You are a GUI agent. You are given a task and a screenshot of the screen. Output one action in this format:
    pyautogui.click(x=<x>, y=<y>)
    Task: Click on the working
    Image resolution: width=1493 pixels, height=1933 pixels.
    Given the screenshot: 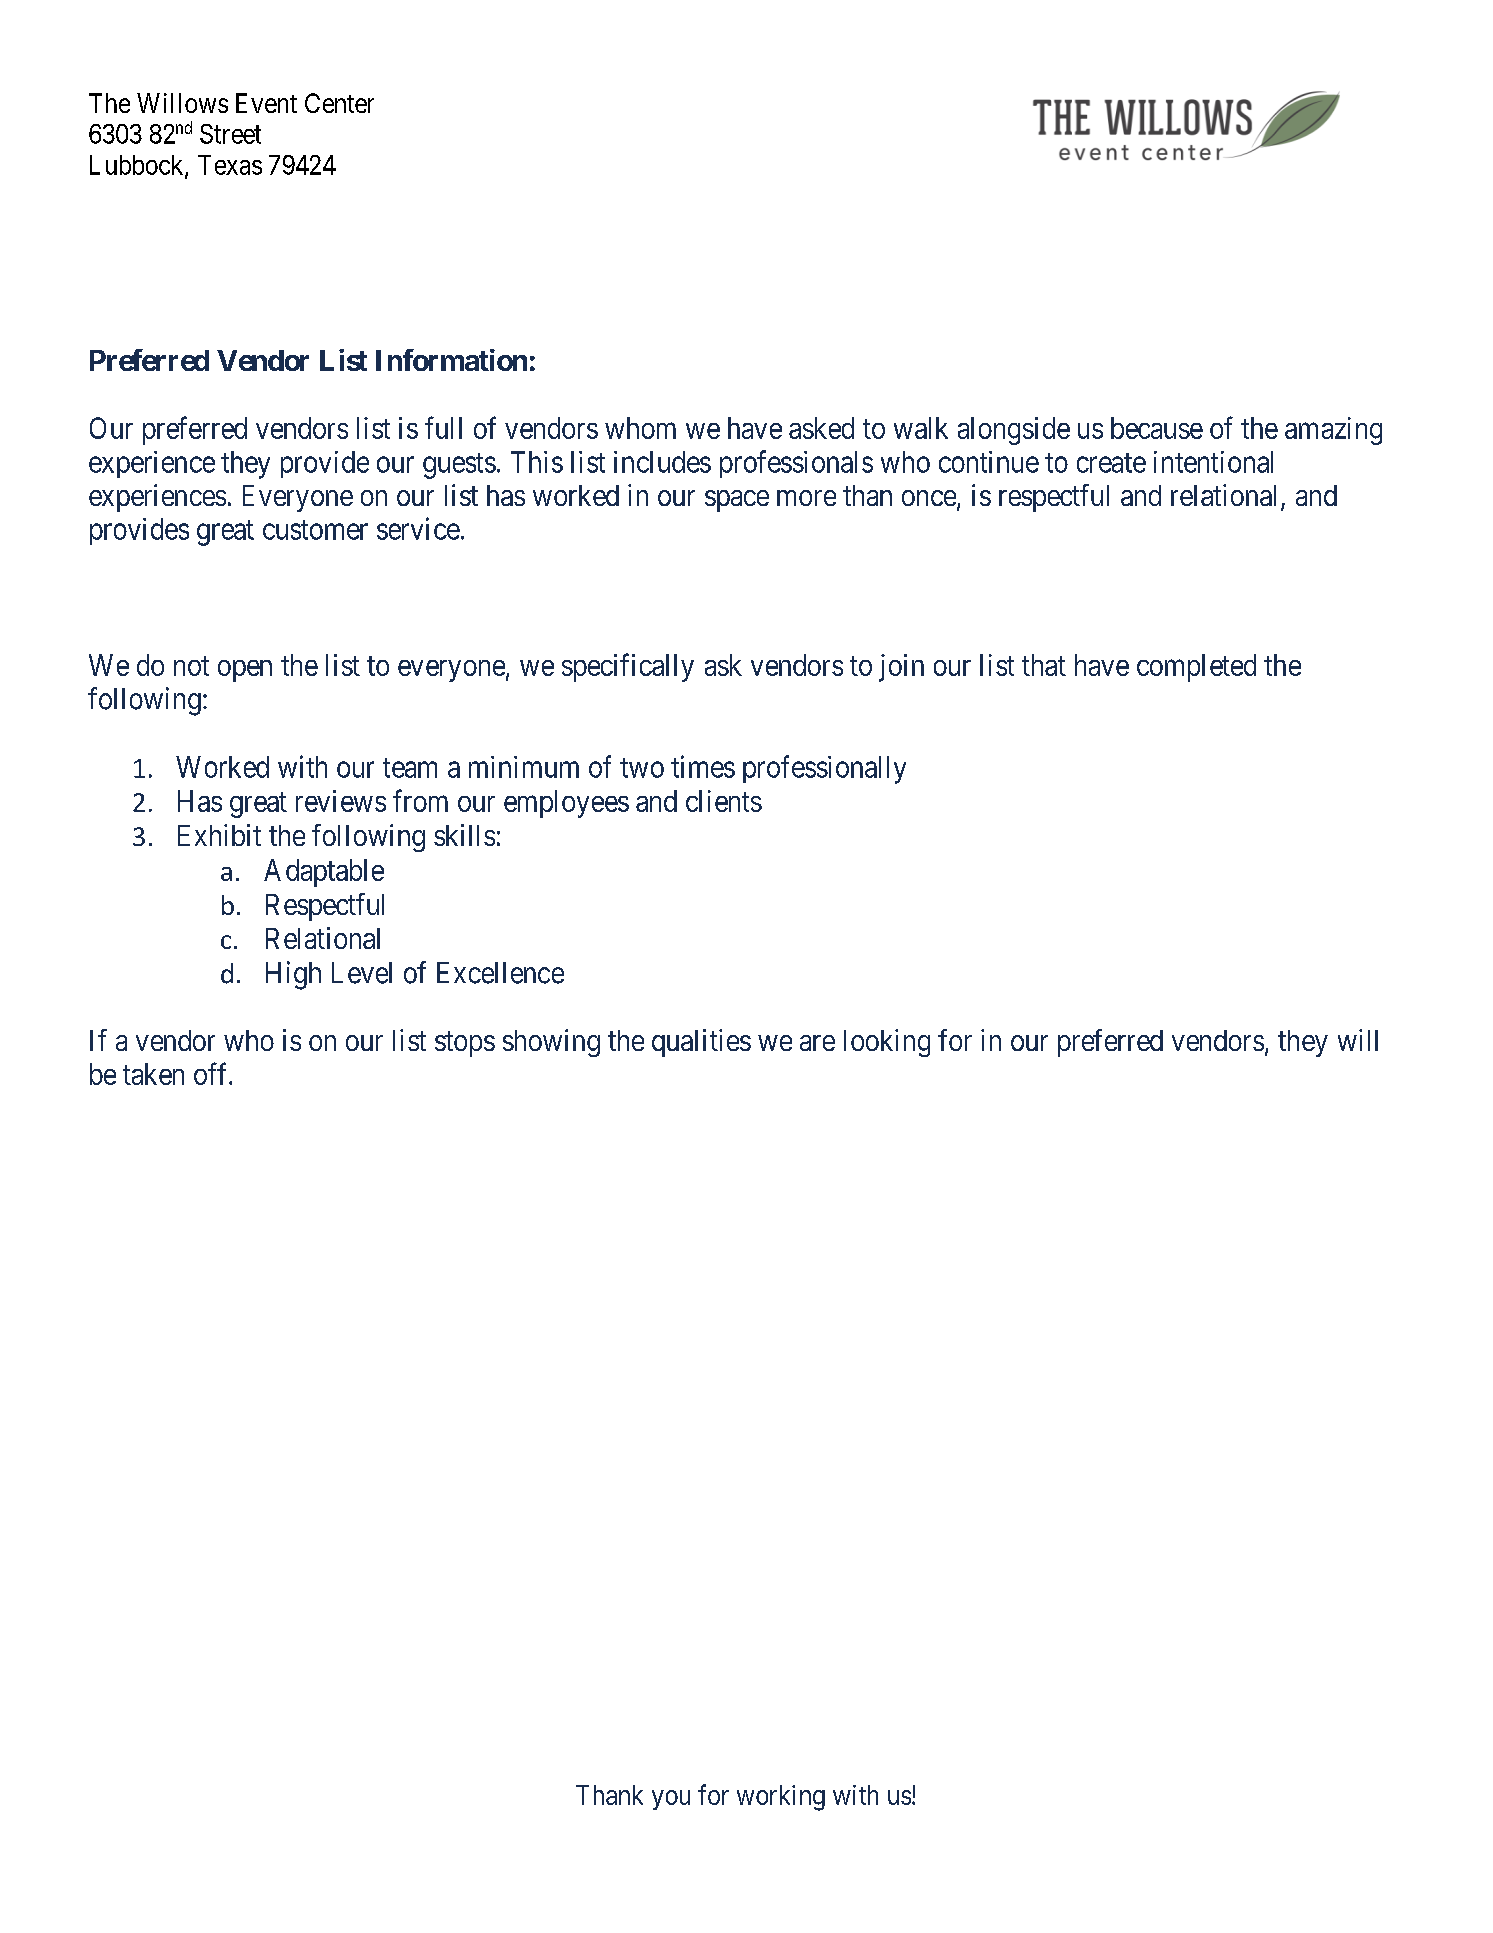 What is the action you would take?
    pyautogui.click(x=781, y=1798)
